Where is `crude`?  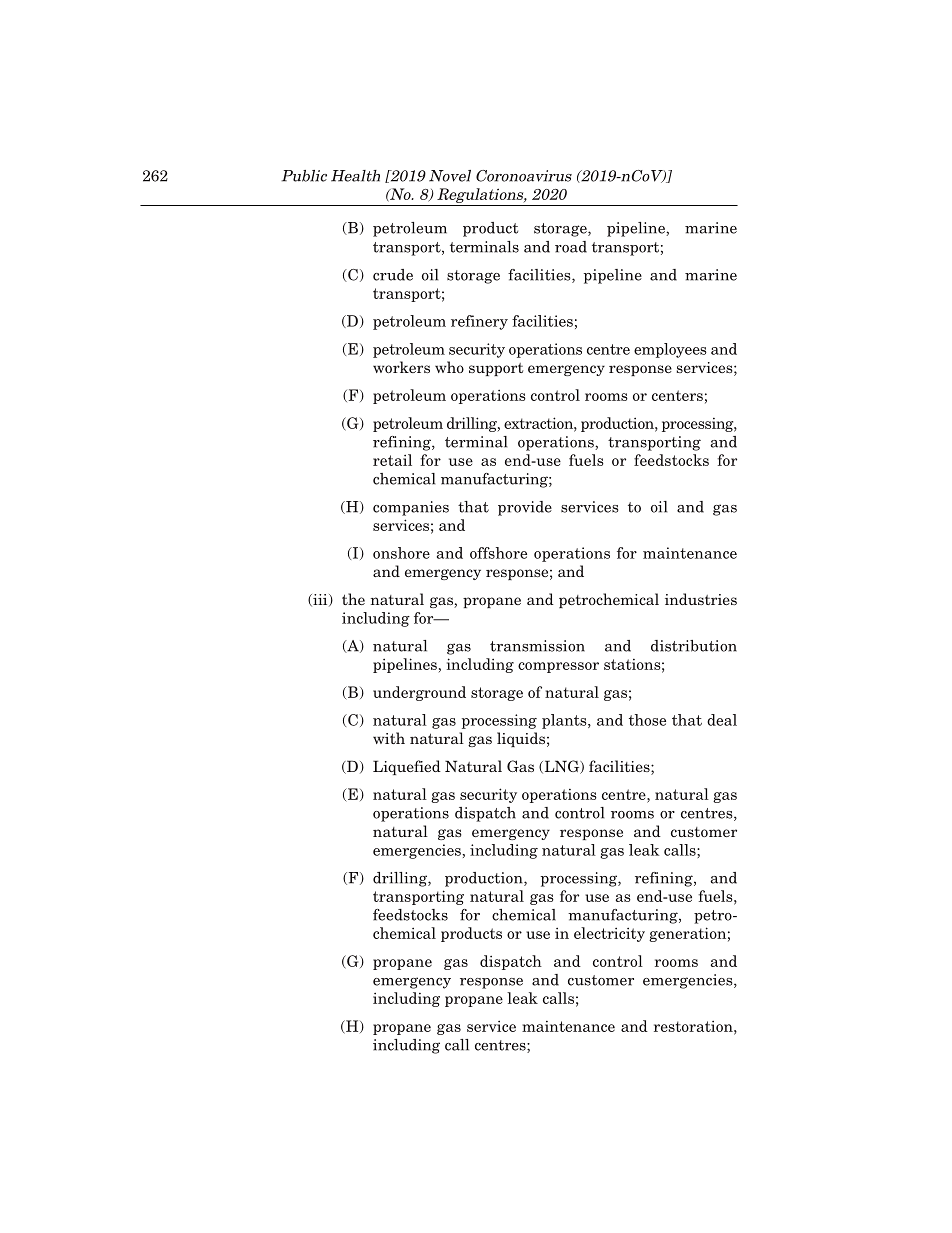
crude is located at coordinates (393, 275).
